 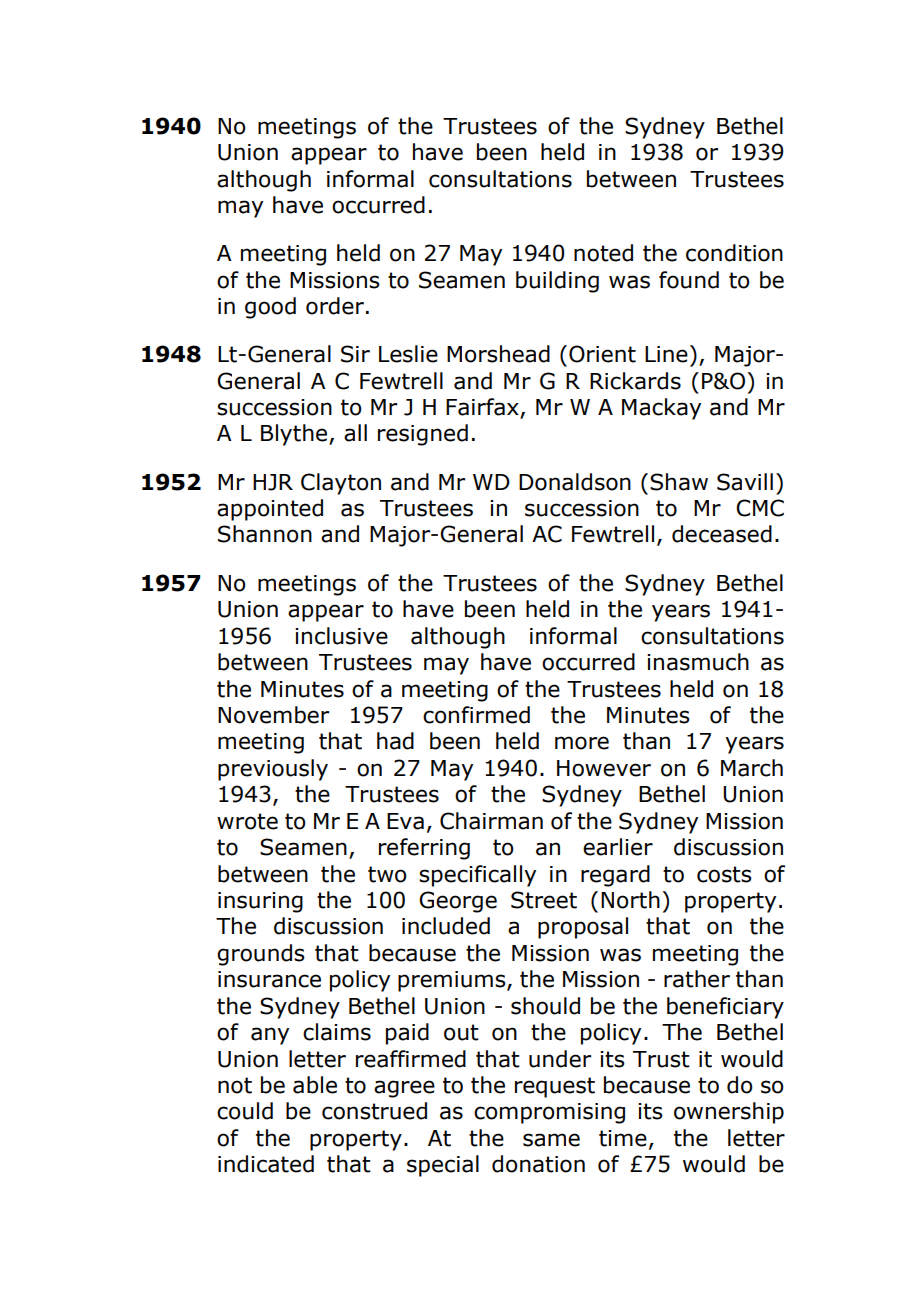 What do you see at coordinates (698, 662) in the screenshot?
I see `inasmuch` at bounding box center [698, 662].
